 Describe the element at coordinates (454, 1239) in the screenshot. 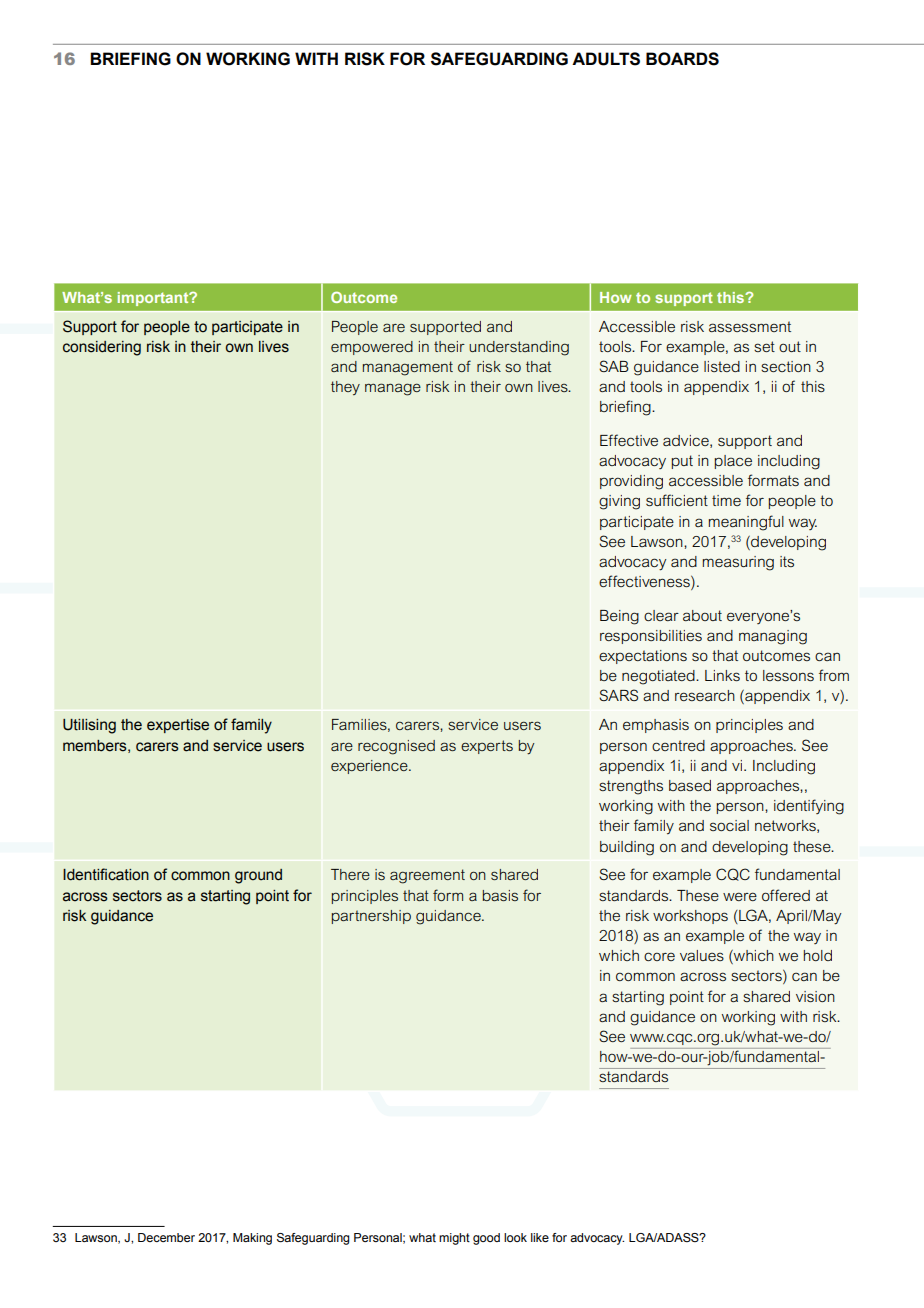

I see `might` at that location.
